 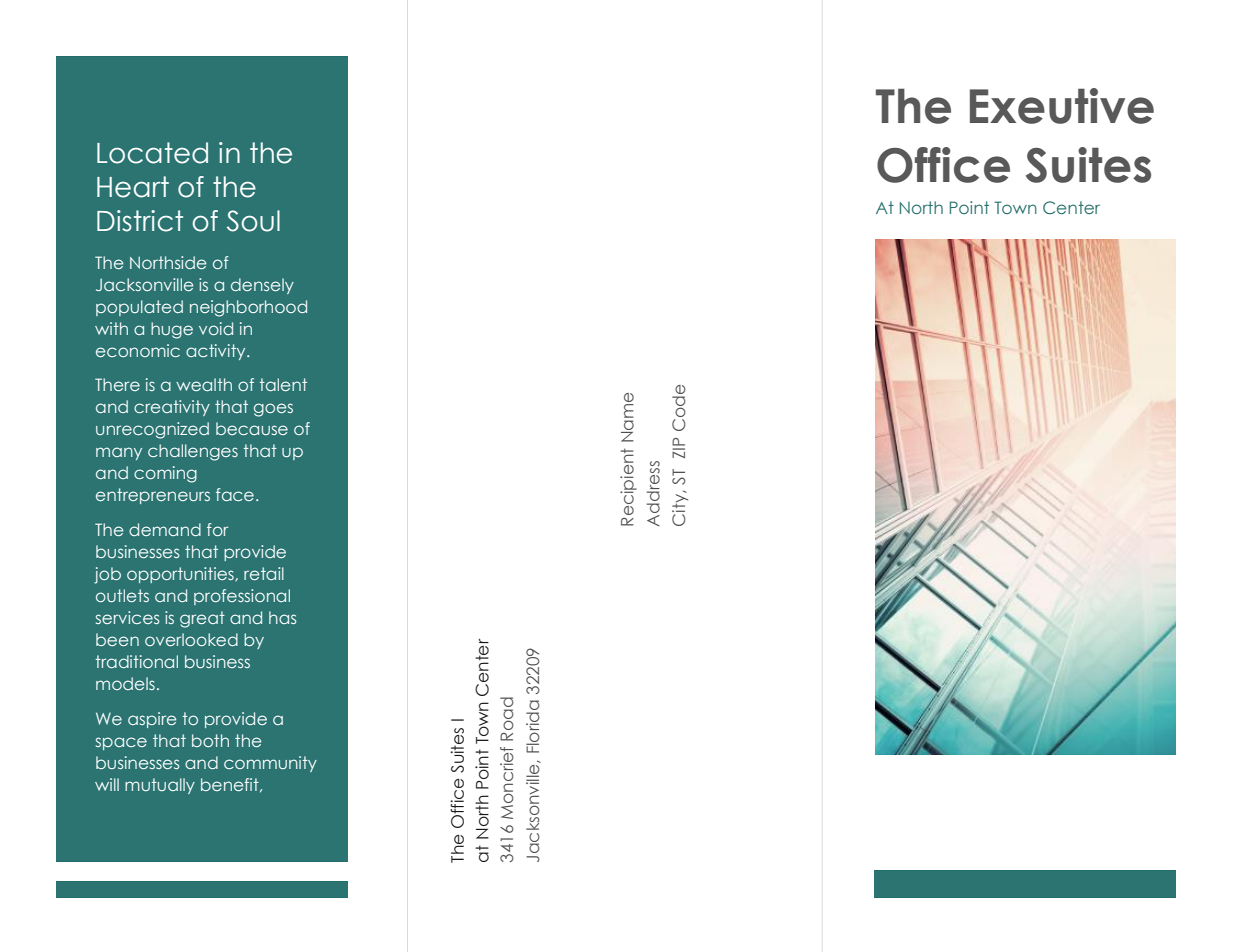 What do you see at coordinates (153, 496) in the image?
I see `entrepreneurs` at bounding box center [153, 496].
